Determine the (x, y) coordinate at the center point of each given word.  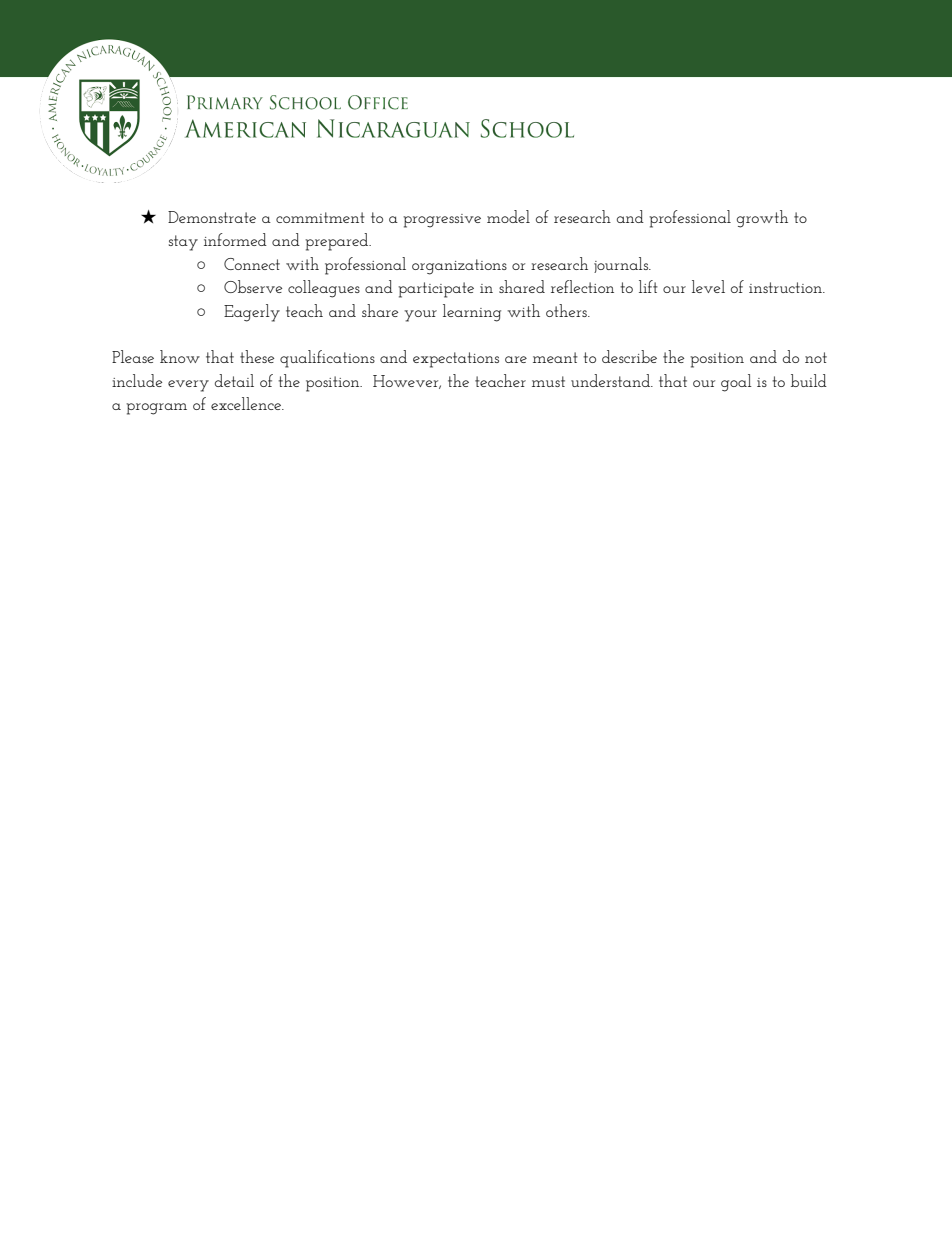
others (567, 310)
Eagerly (252, 313)
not (816, 357)
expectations (456, 360)
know (180, 356)
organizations (459, 267)
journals (622, 265)
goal (736, 383)
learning (472, 313)
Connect (252, 264)
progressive (442, 221)
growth (762, 219)
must (548, 381)
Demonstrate (212, 217)
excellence (247, 403)
